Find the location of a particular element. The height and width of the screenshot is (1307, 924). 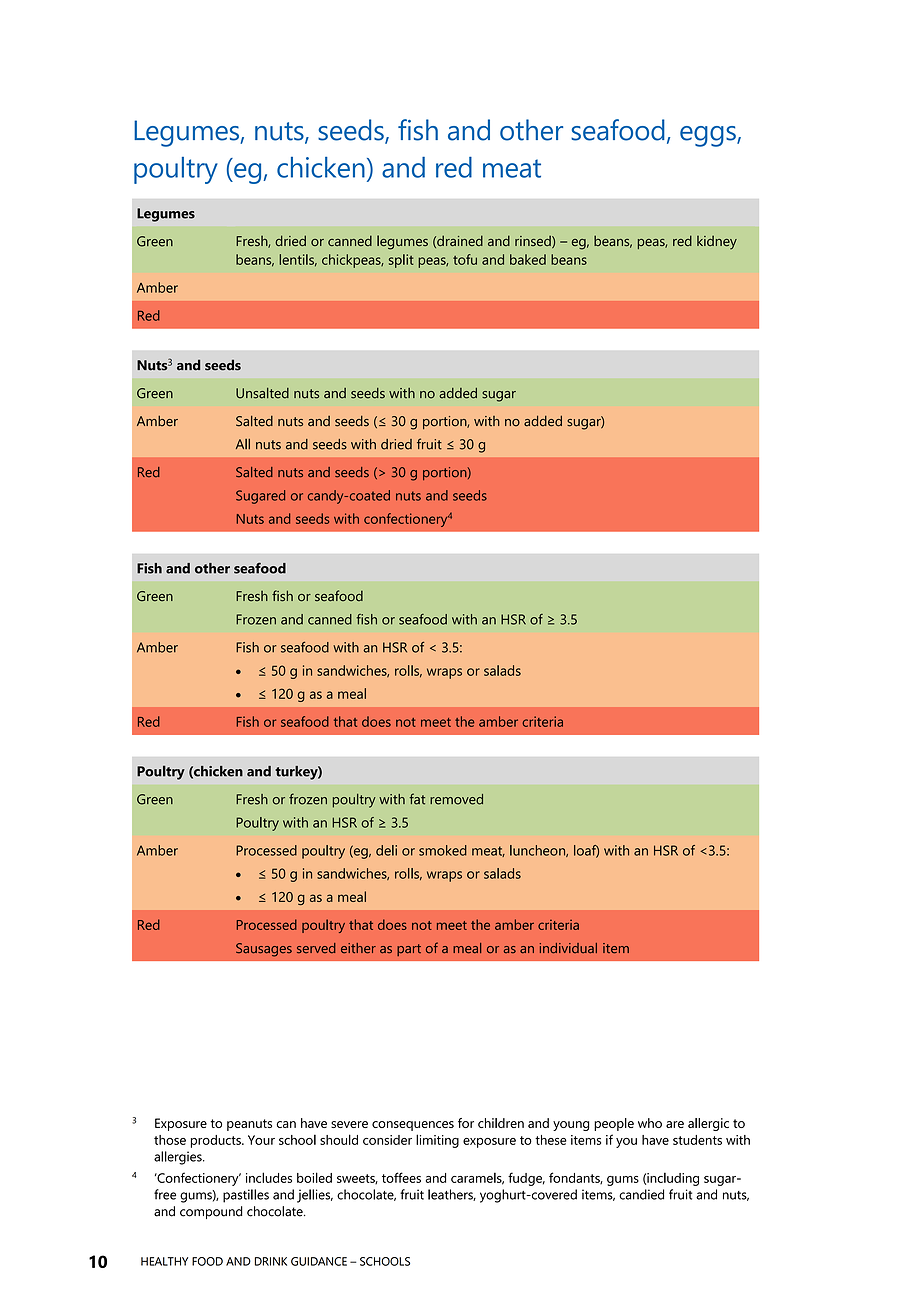

fat is located at coordinates (417, 799).
